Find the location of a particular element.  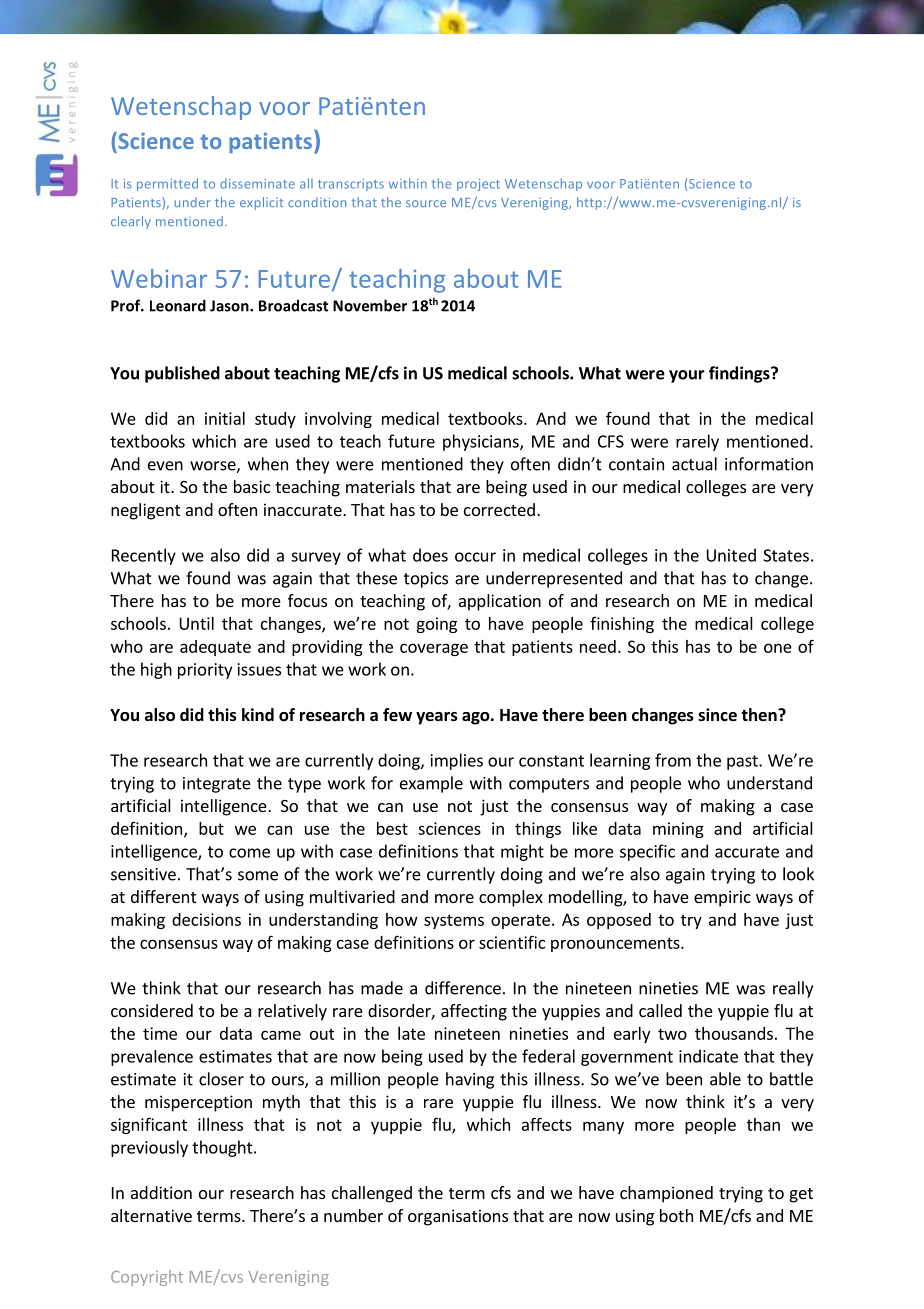

explicit is located at coordinates (261, 203).
